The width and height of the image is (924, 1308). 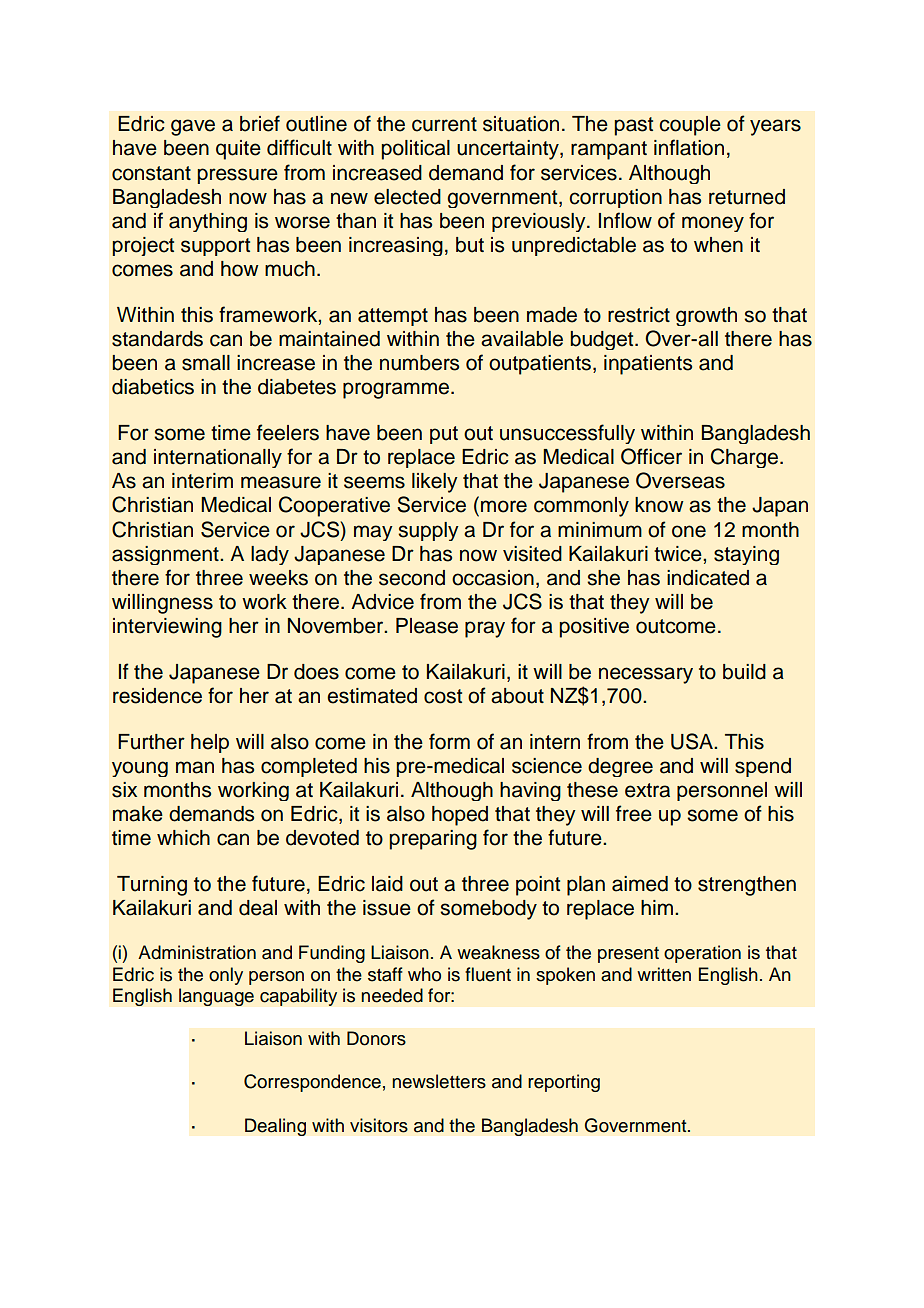 I want to click on extra, so click(x=647, y=790).
